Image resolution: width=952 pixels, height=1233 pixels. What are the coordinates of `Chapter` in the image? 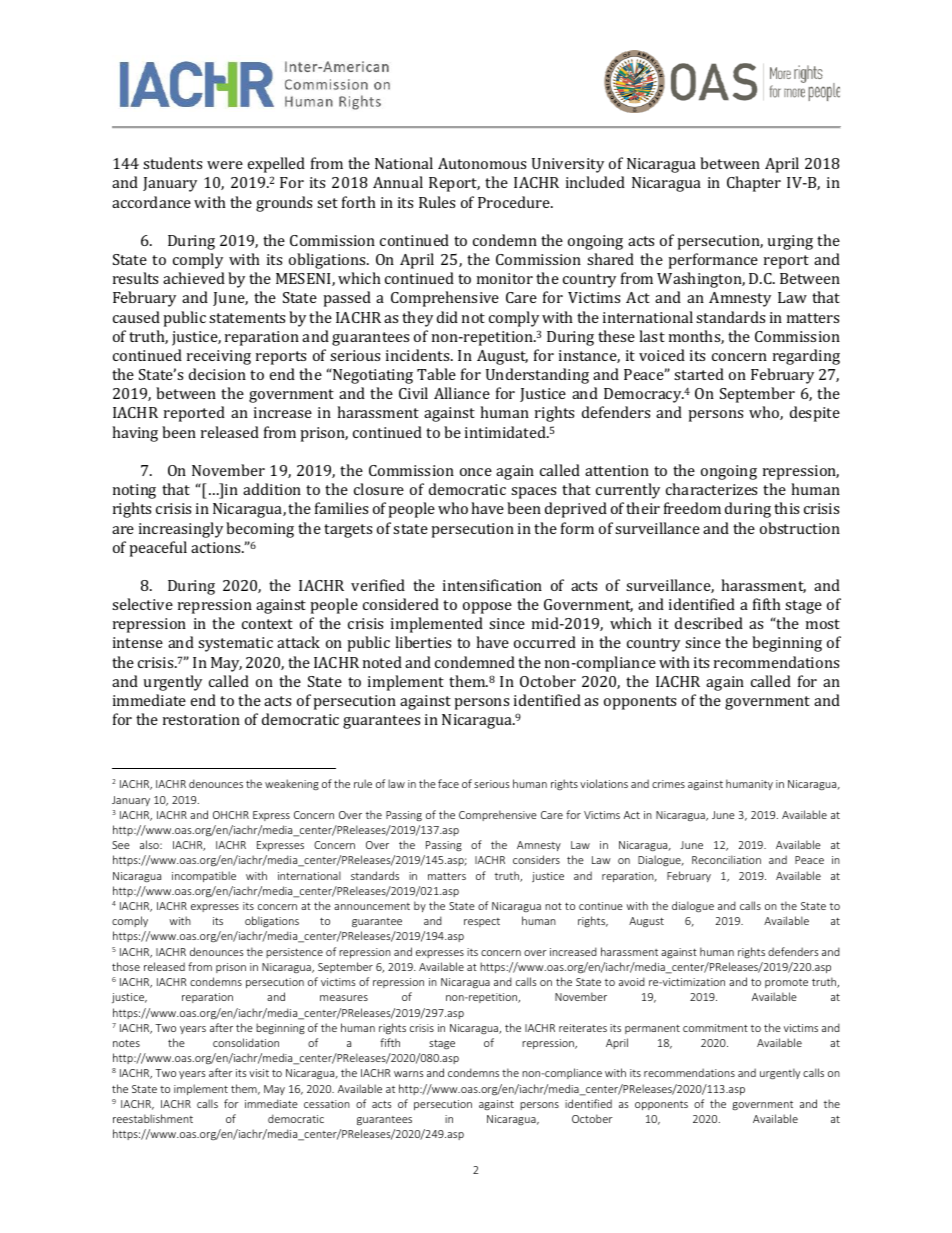 It's located at (754, 184).
